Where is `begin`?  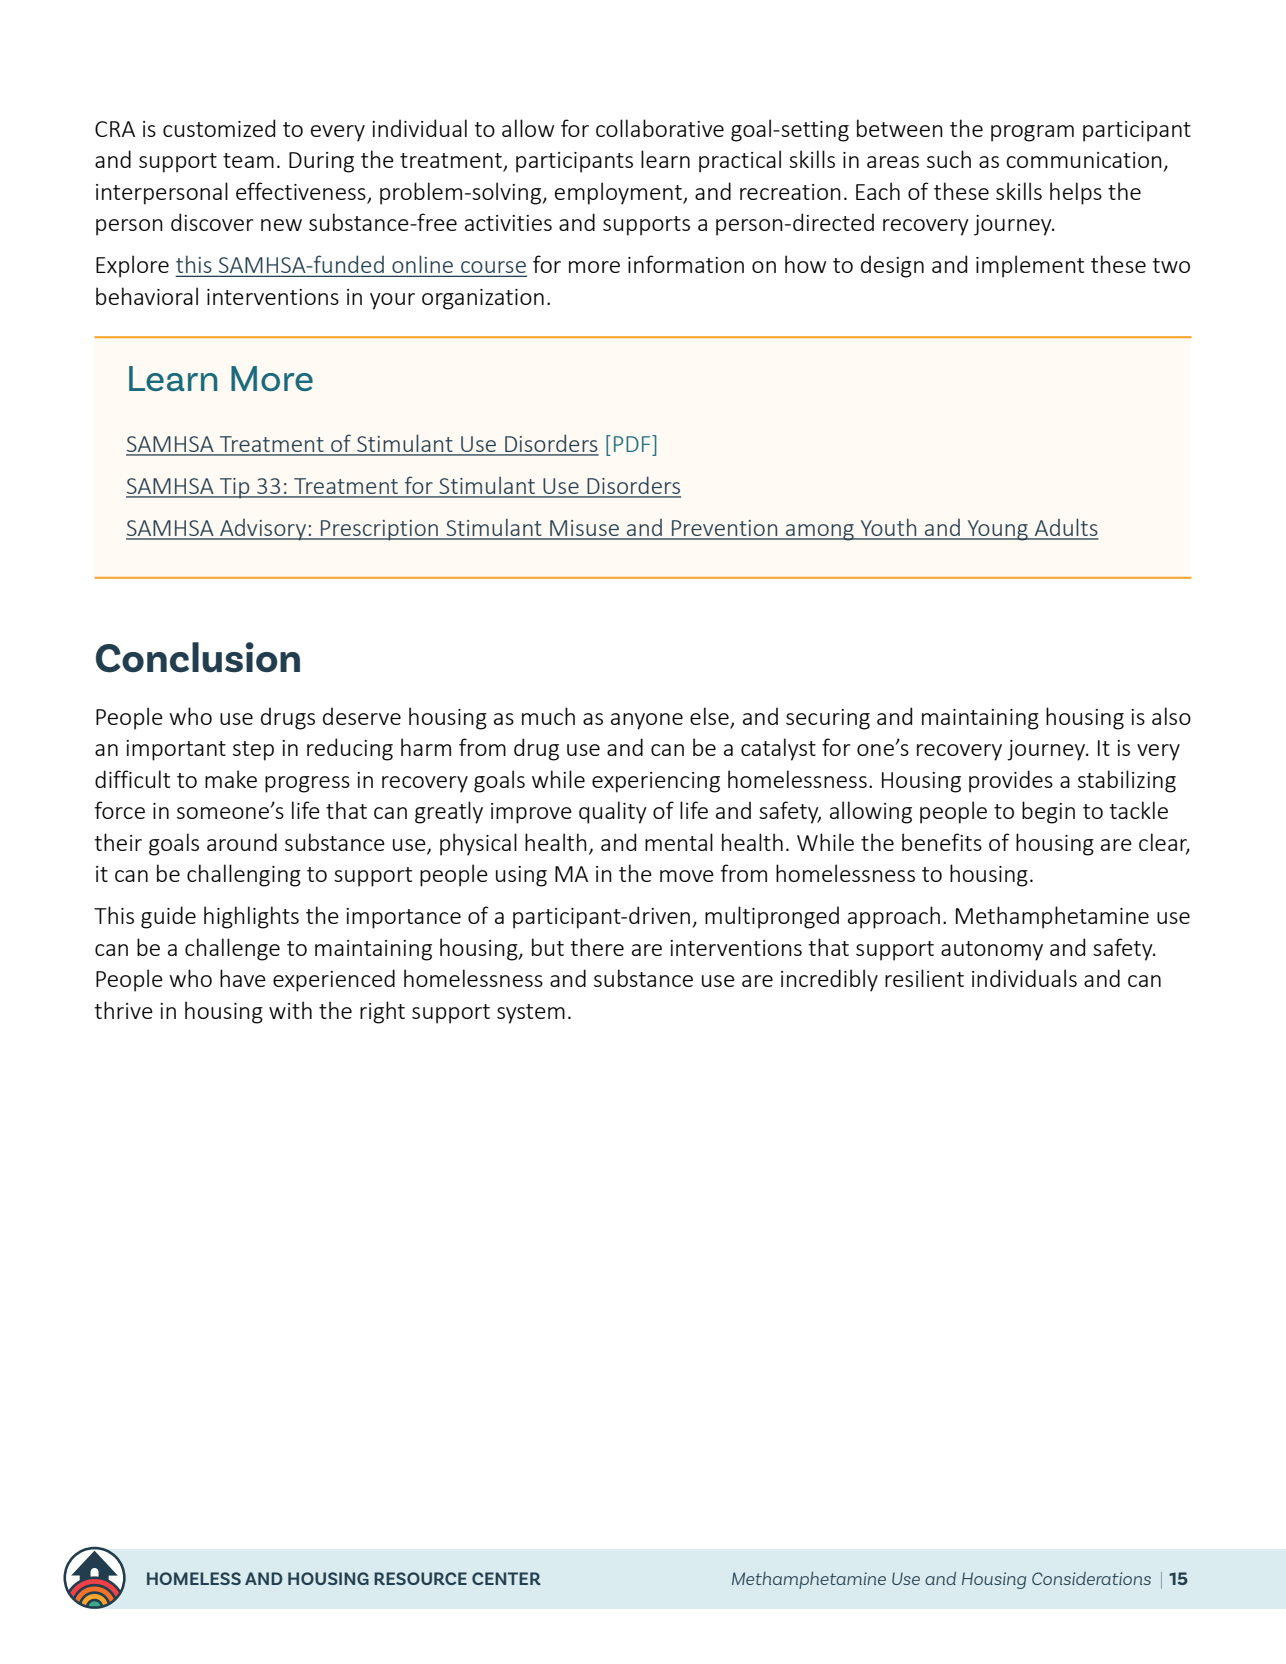 begin is located at coordinates (1048, 812).
